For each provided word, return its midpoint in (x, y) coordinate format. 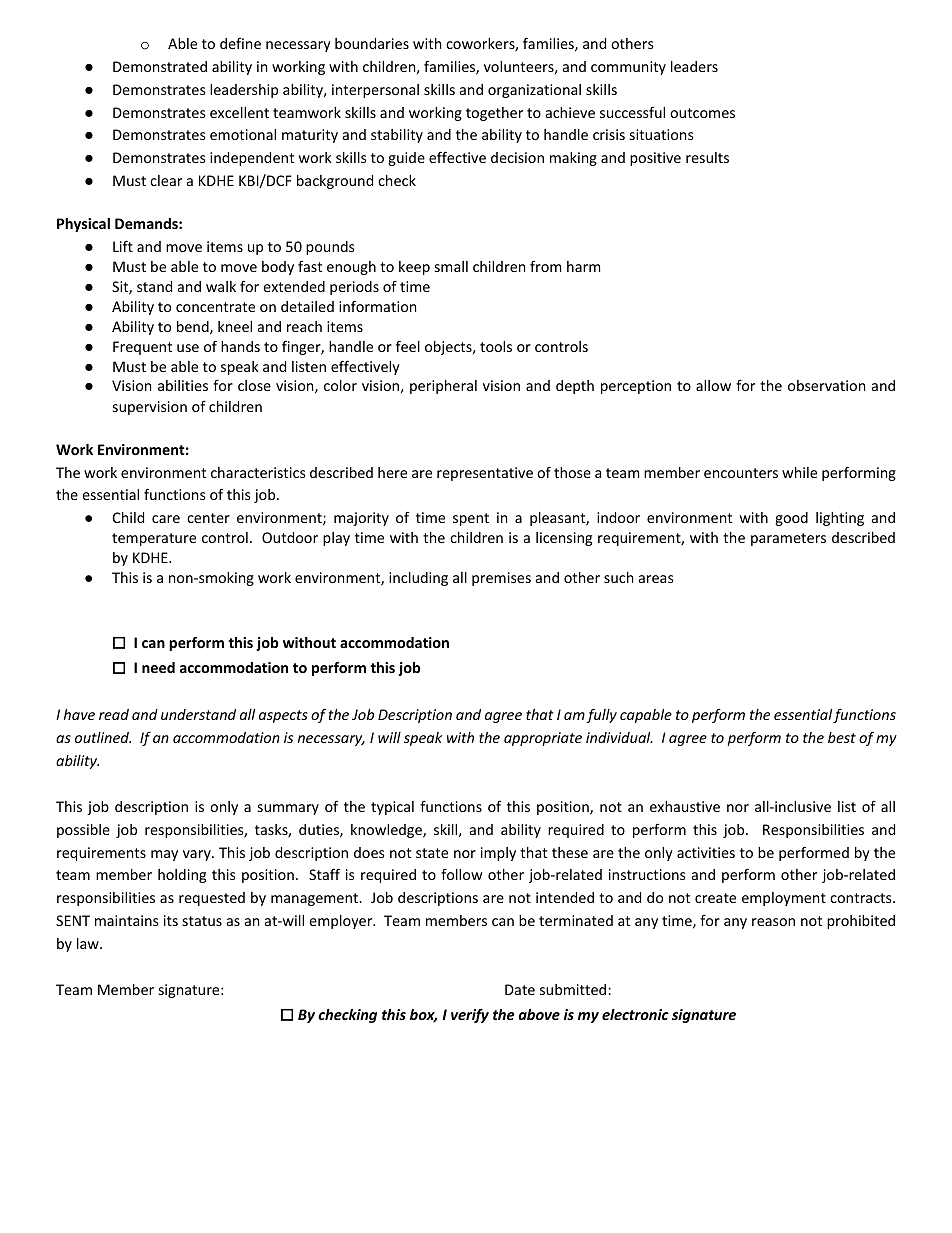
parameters (788, 539)
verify (470, 1015)
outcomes (702, 113)
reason (773, 922)
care (166, 519)
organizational (534, 91)
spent (471, 519)
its (171, 920)
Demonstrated (160, 66)
